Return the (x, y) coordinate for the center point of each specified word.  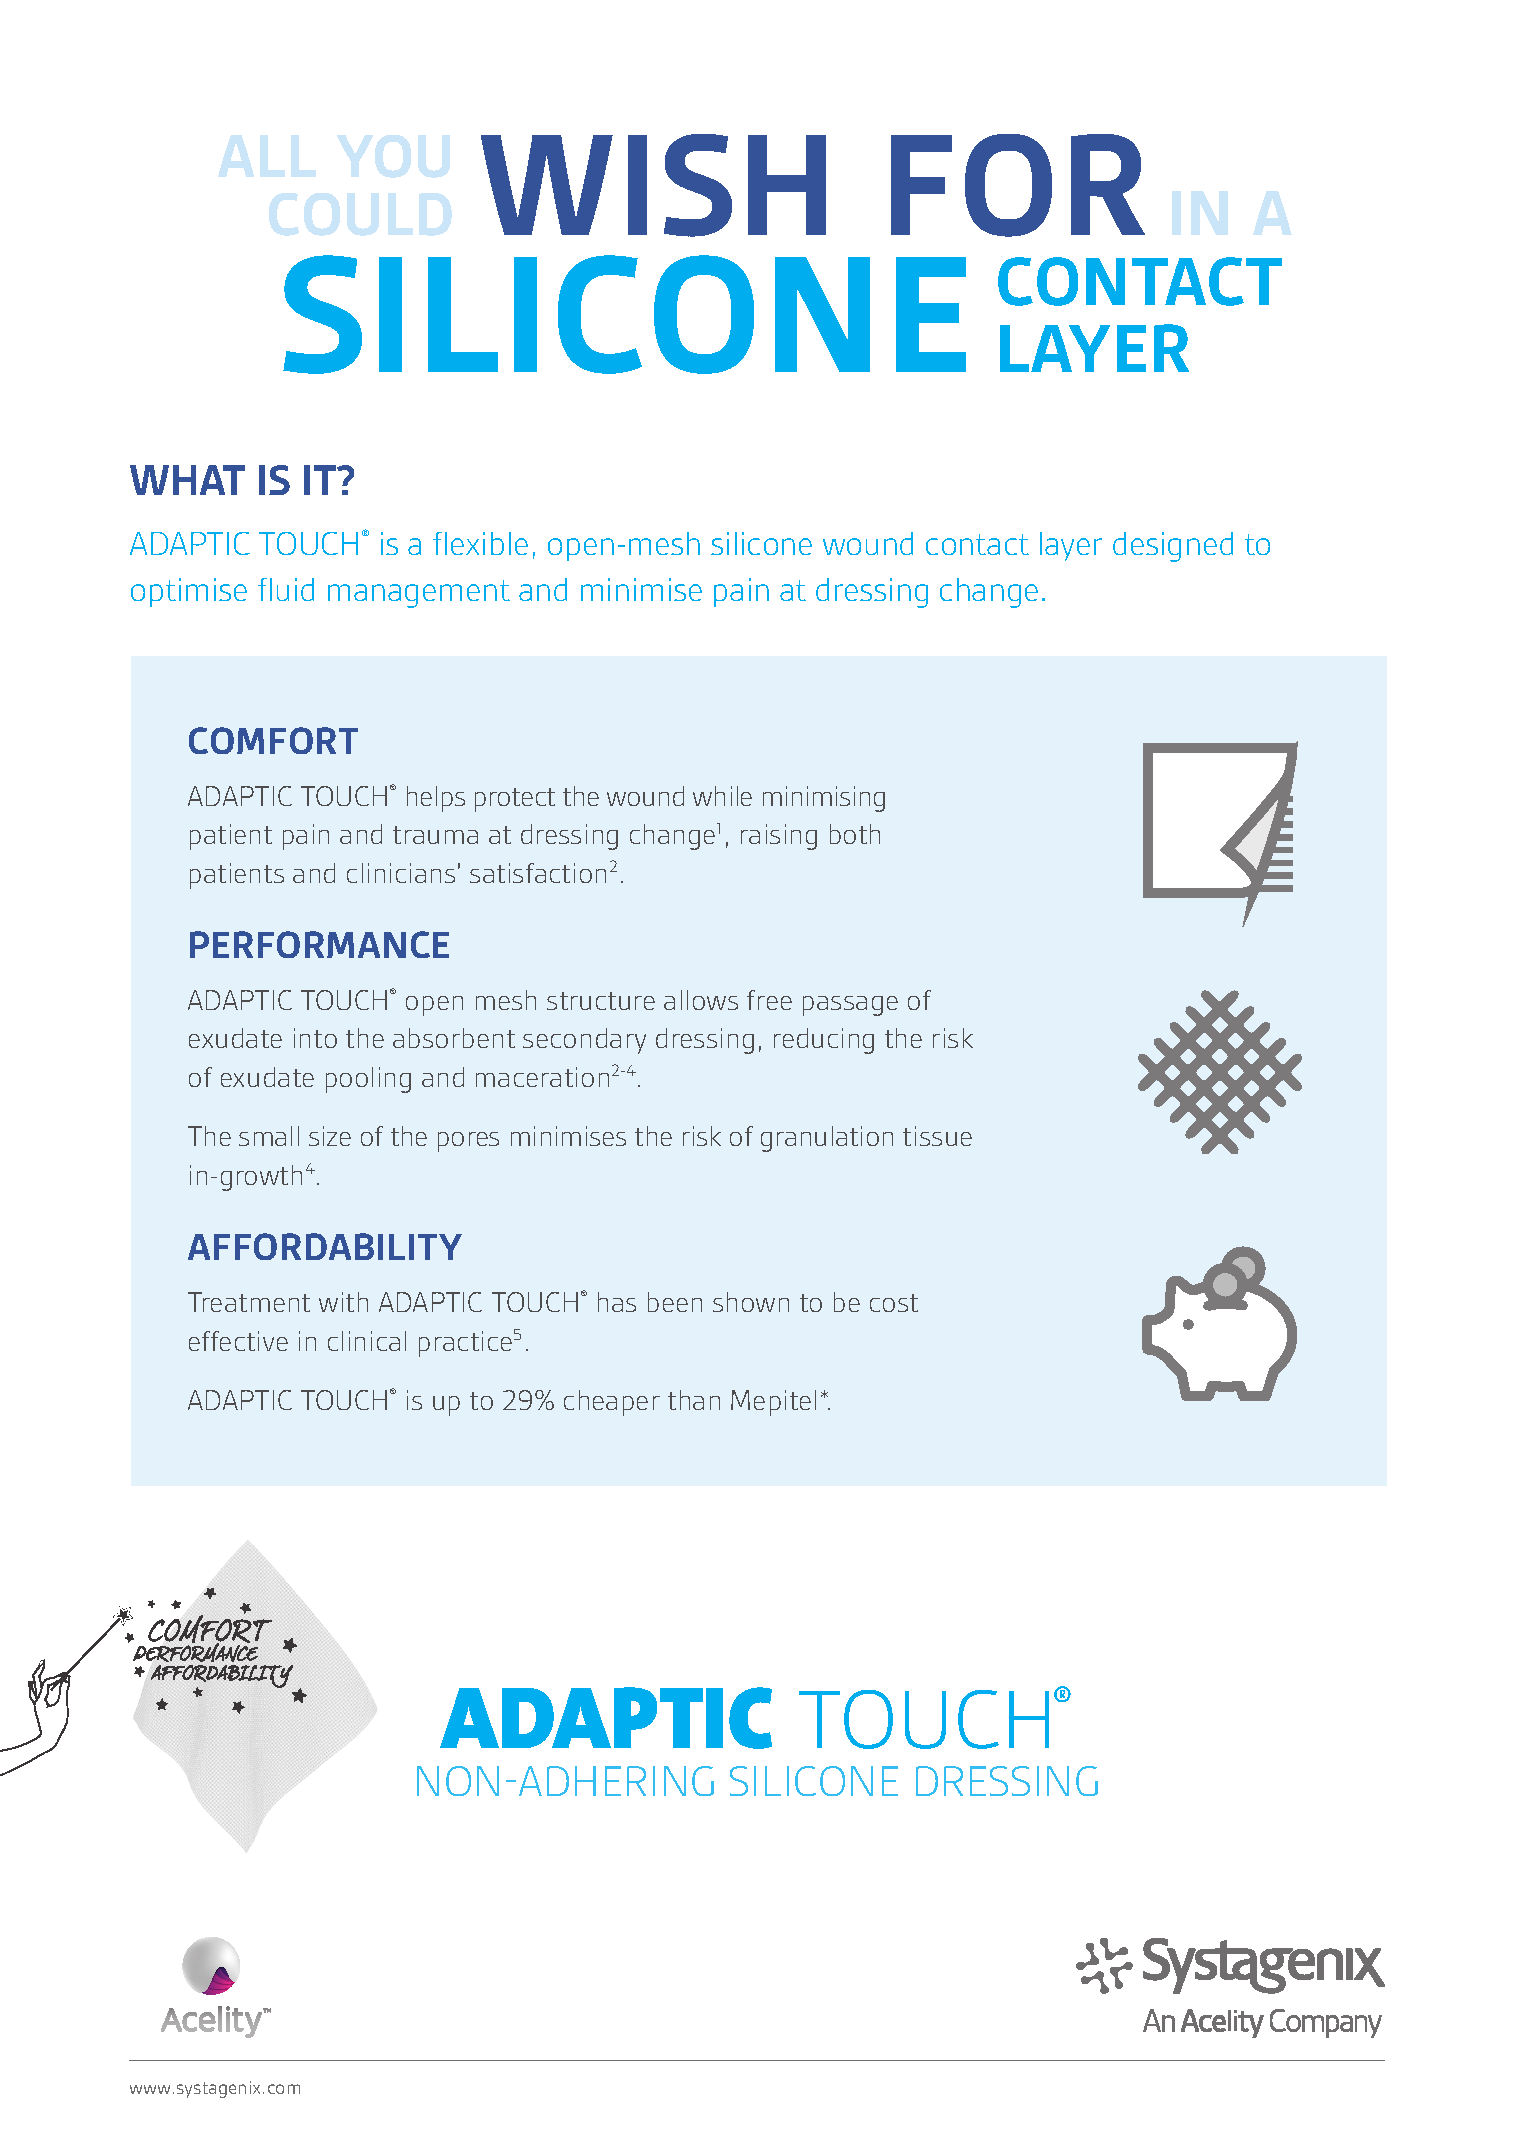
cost (894, 1303)
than (694, 1400)
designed (1173, 547)
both (855, 834)
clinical (367, 1341)
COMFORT (273, 740)
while (722, 796)
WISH (653, 185)
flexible (480, 543)
